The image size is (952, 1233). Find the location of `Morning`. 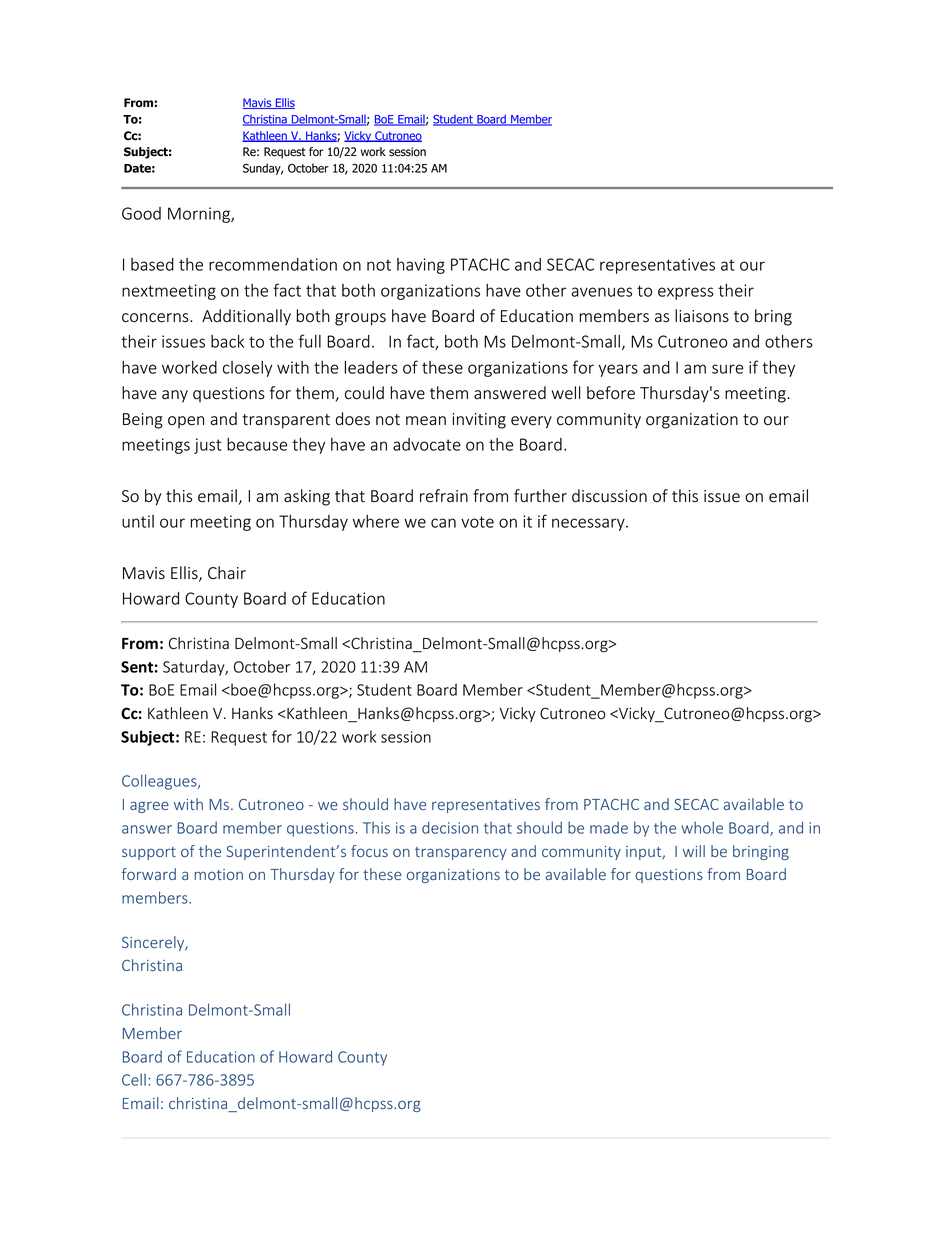

Morning is located at coordinates (200, 215).
